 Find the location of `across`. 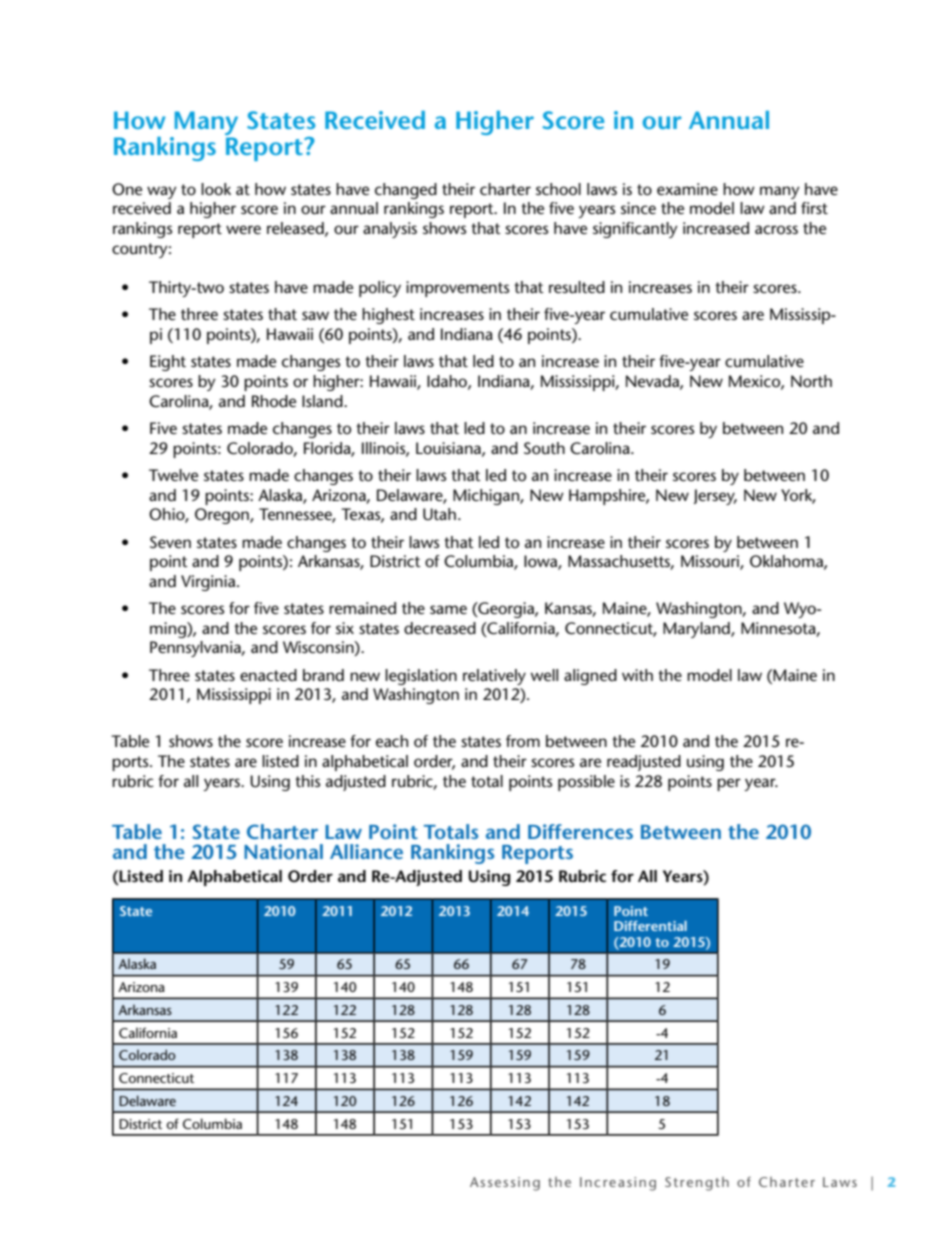

across is located at coordinates (776, 229).
